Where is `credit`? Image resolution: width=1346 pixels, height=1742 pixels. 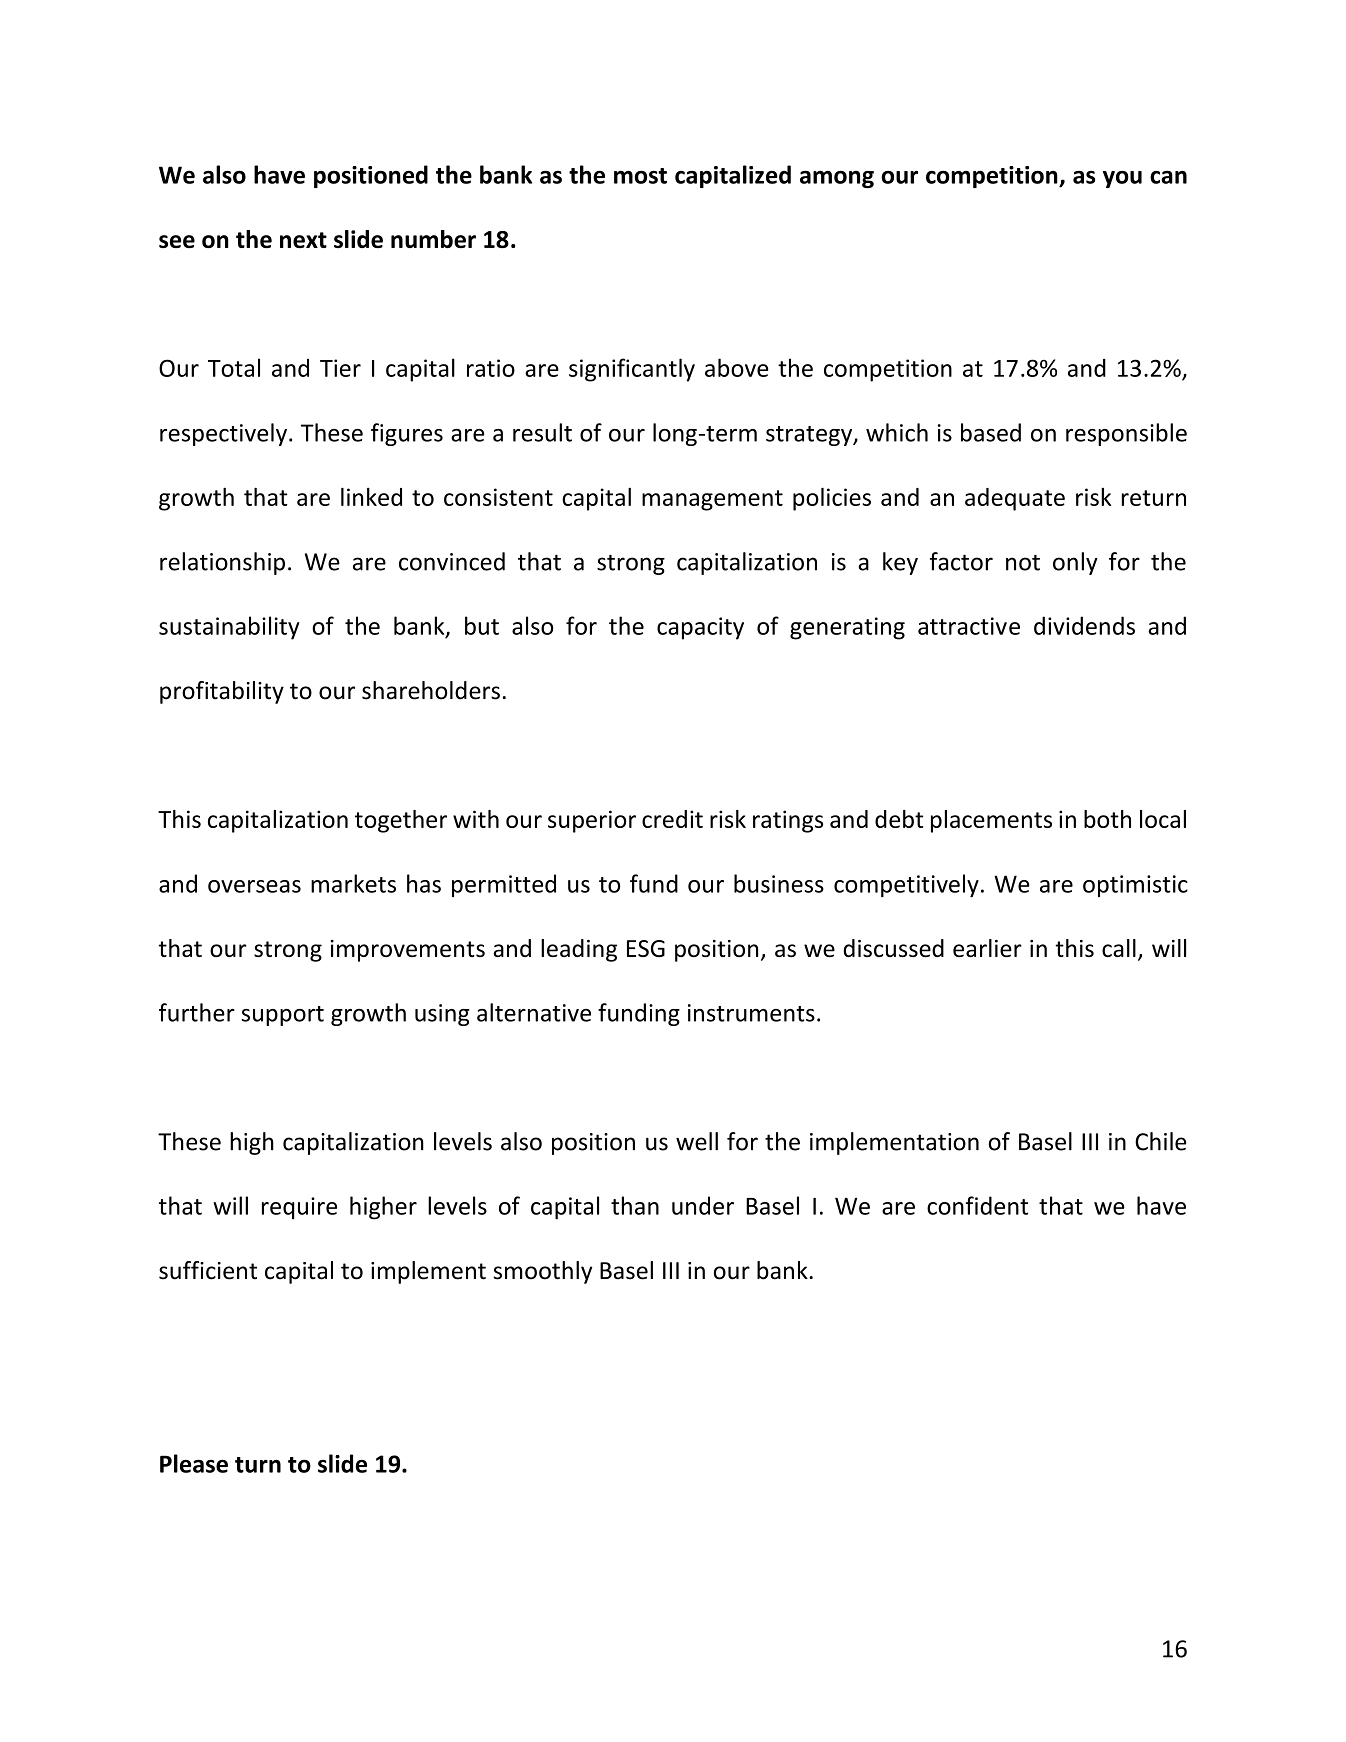 credit is located at coordinates (672, 819).
